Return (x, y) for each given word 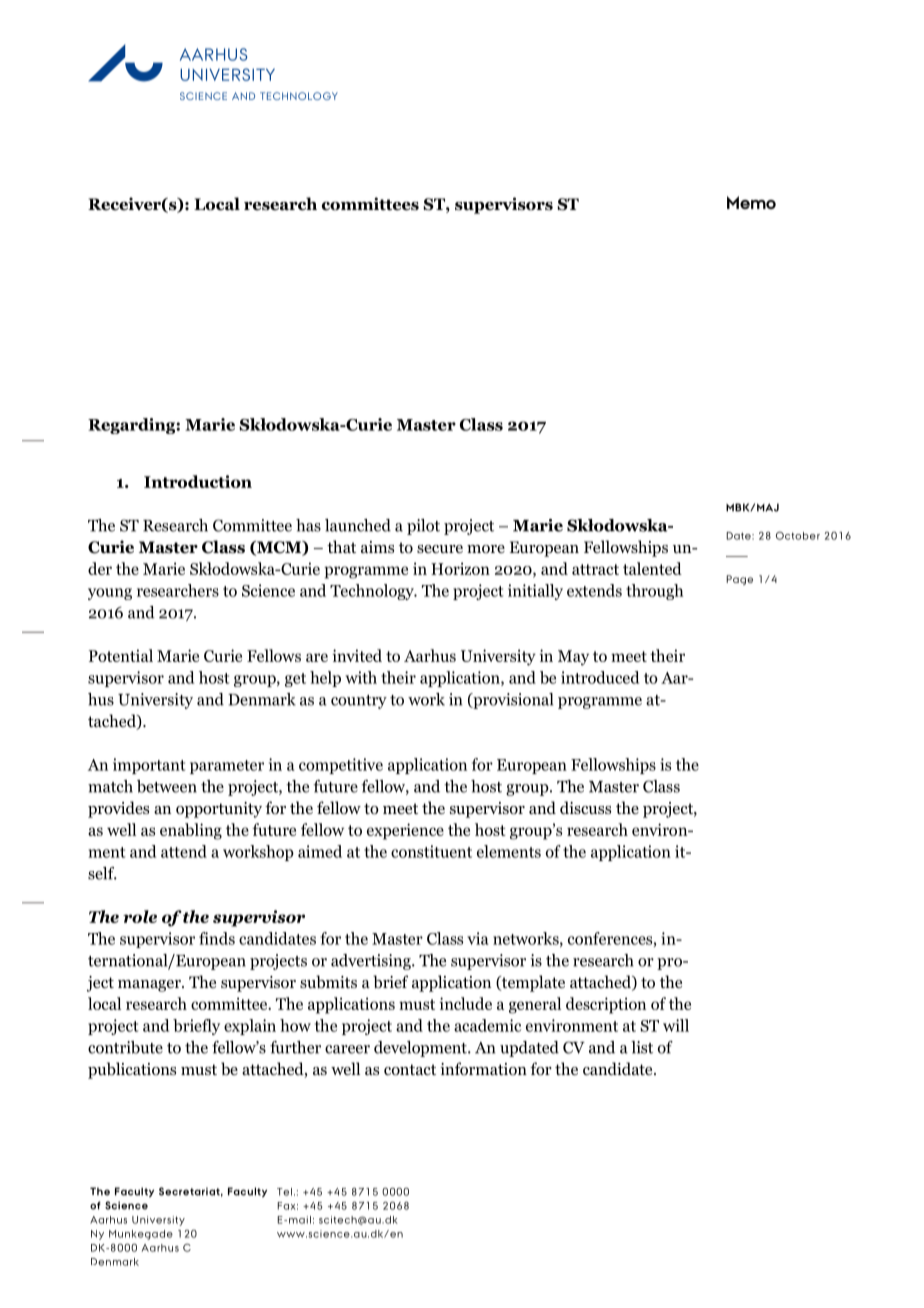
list (642, 1047)
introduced (600, 677)
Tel (284, 1192)
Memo (751, 202)
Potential (121, 655)
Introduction (198, 481)
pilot (423, 527)
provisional (512, 701)
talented (652, 568)
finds (217, 938)
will (676, 1025)
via (478, 938)
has (308, 525)
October (798, 535)
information (483, 1069)
